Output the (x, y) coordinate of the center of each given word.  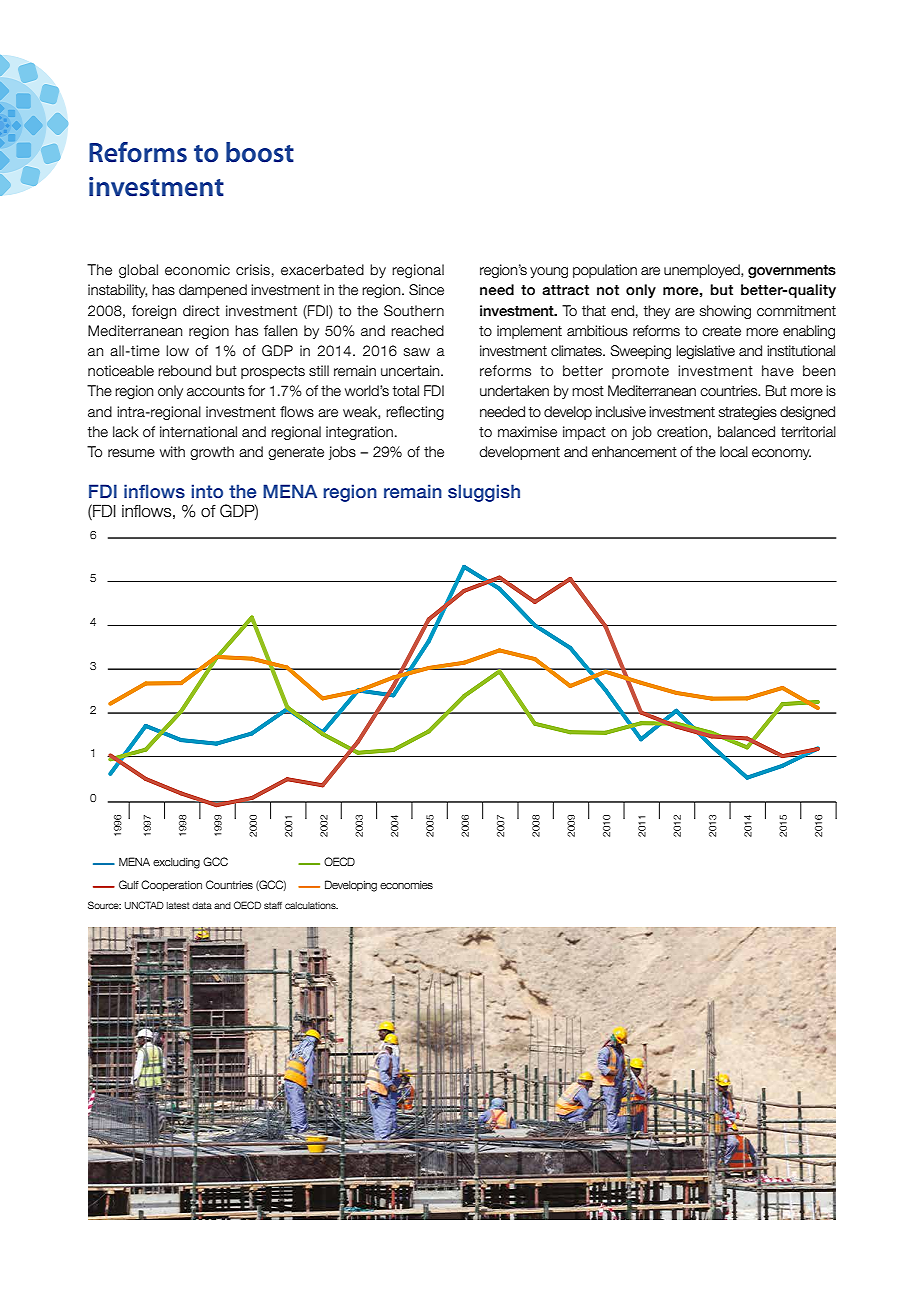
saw (417, 352)
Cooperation (171, 885)
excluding (176, 863)
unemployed (703, 271)
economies (406, 885)
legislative (705, 352)
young (549, 272)
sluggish (484, 493)
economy (781, 454)
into (207, 491)
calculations (311, 905)
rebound (184, 371)
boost (260, 152)
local (734, 452)
